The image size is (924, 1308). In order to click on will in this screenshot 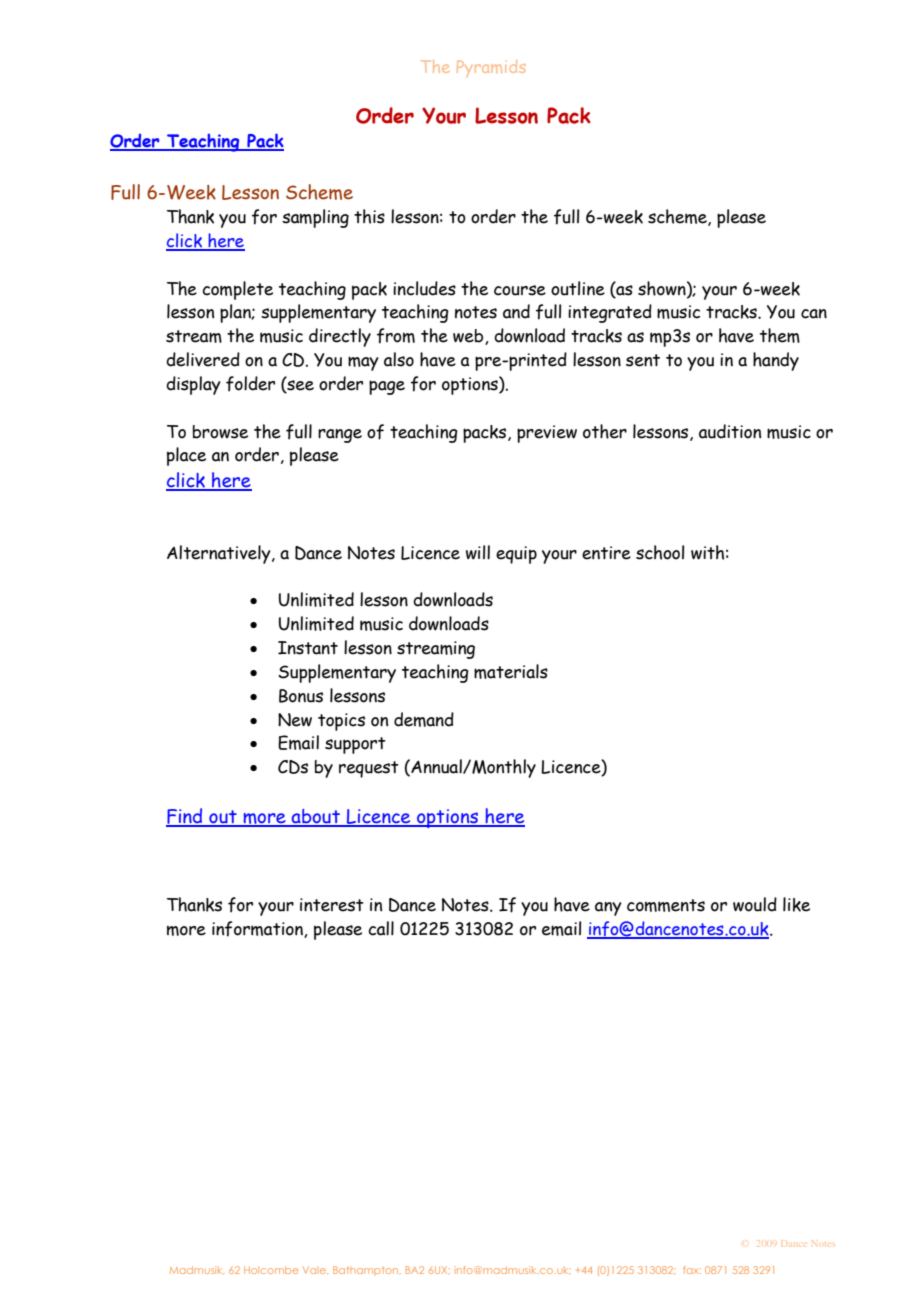, I will do `click(478, 552)`.
